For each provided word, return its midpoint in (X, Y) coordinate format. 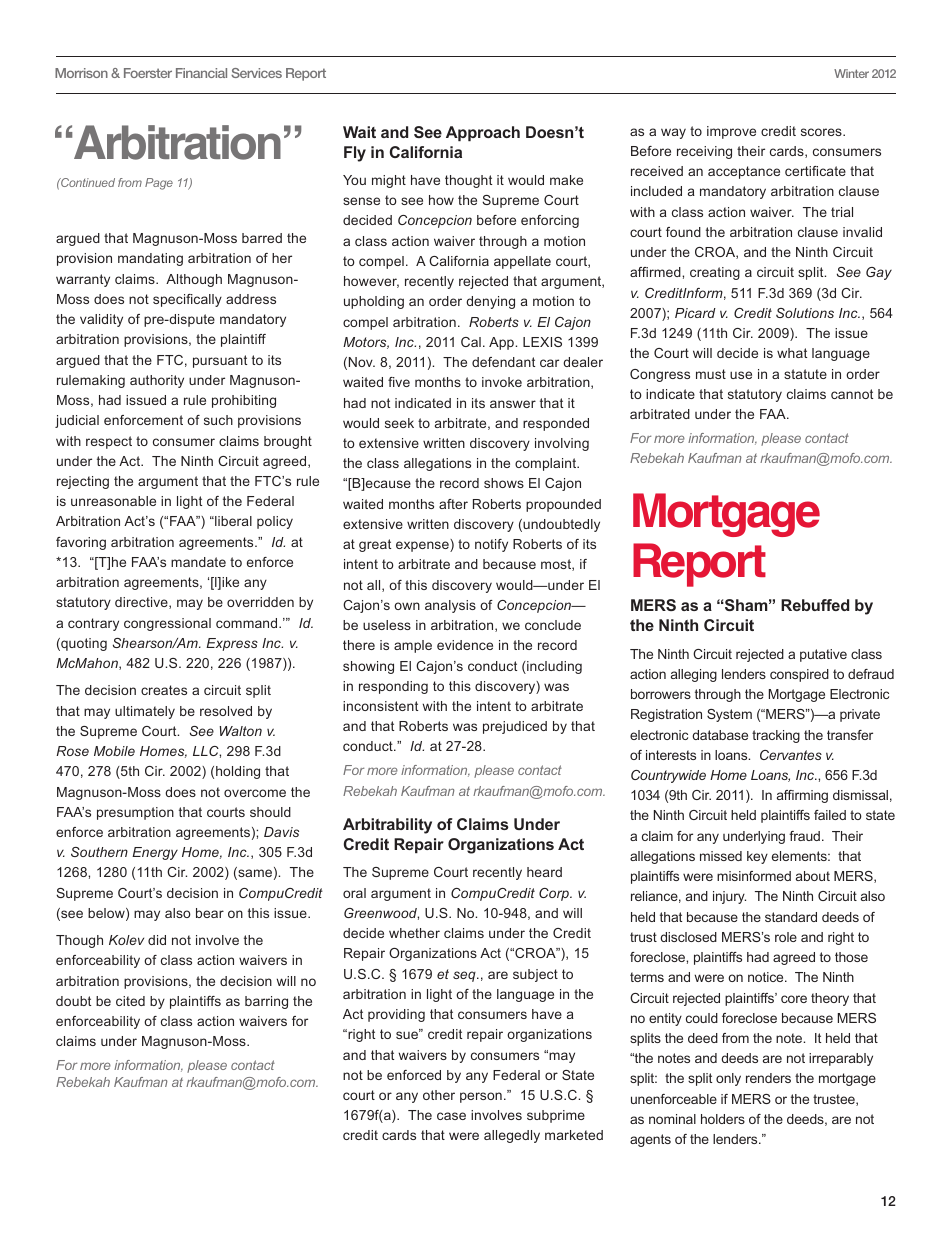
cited (130, 1001)
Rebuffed (815, 605)
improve (731, 132)
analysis (450, 606)
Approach (483, 134)
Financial (201, 73)
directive (142, 603)
